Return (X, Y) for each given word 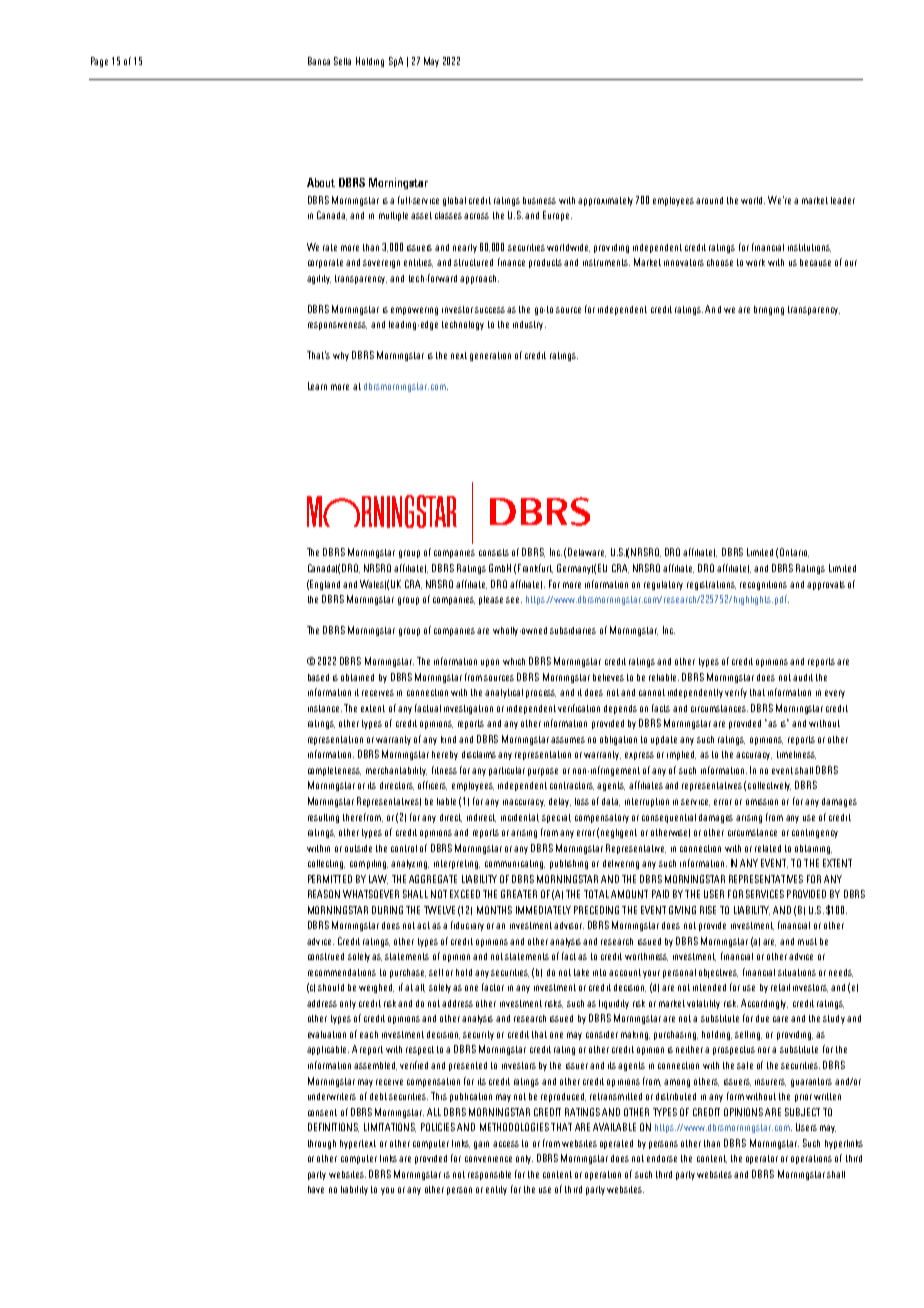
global (454, 201)
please (491, 600)
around (709, 200)
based (318, 677)
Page (99, 62)
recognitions (763, 585)
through (322, 1144)
